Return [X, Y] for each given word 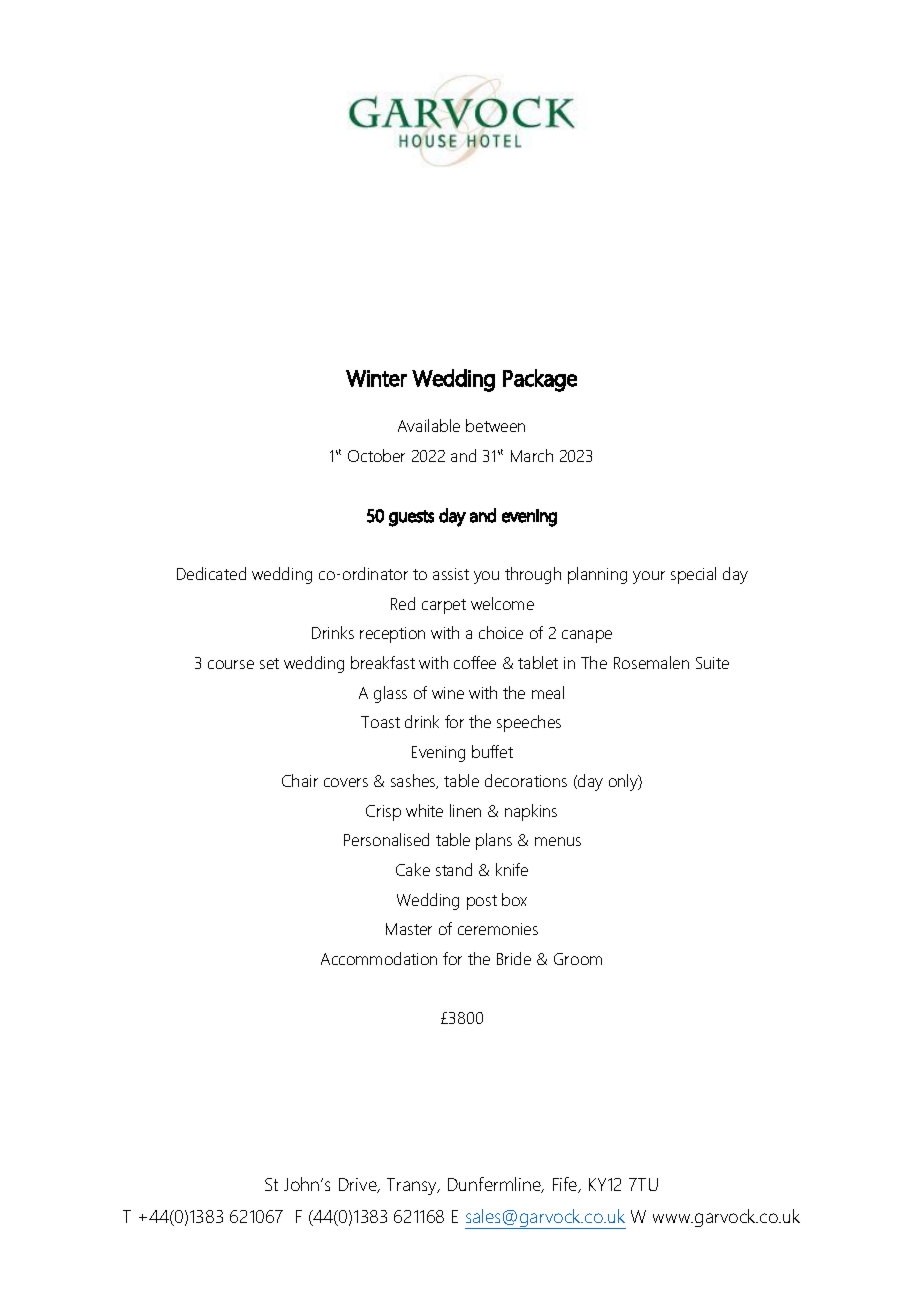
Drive [359, 1185]
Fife [566, 1185]
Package [540, 380]
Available [429, 425]
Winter [376, 378]
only [624, 782]
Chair [300, 780]
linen [465, 810]
